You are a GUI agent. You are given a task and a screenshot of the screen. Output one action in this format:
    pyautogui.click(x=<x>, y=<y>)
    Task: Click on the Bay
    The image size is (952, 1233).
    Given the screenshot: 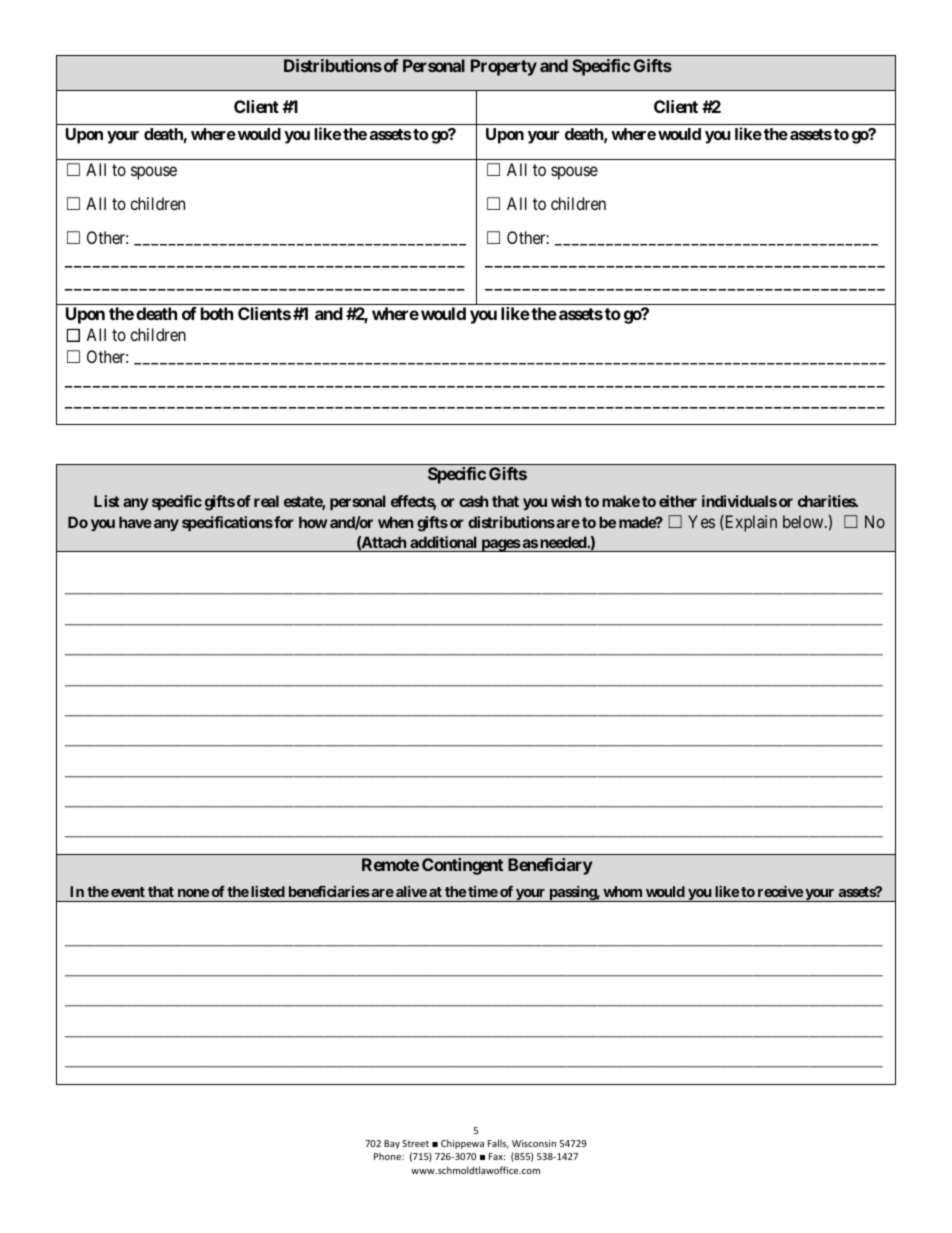 What is the action you would take?
    pyautogui.click(x=392, y=1144)
